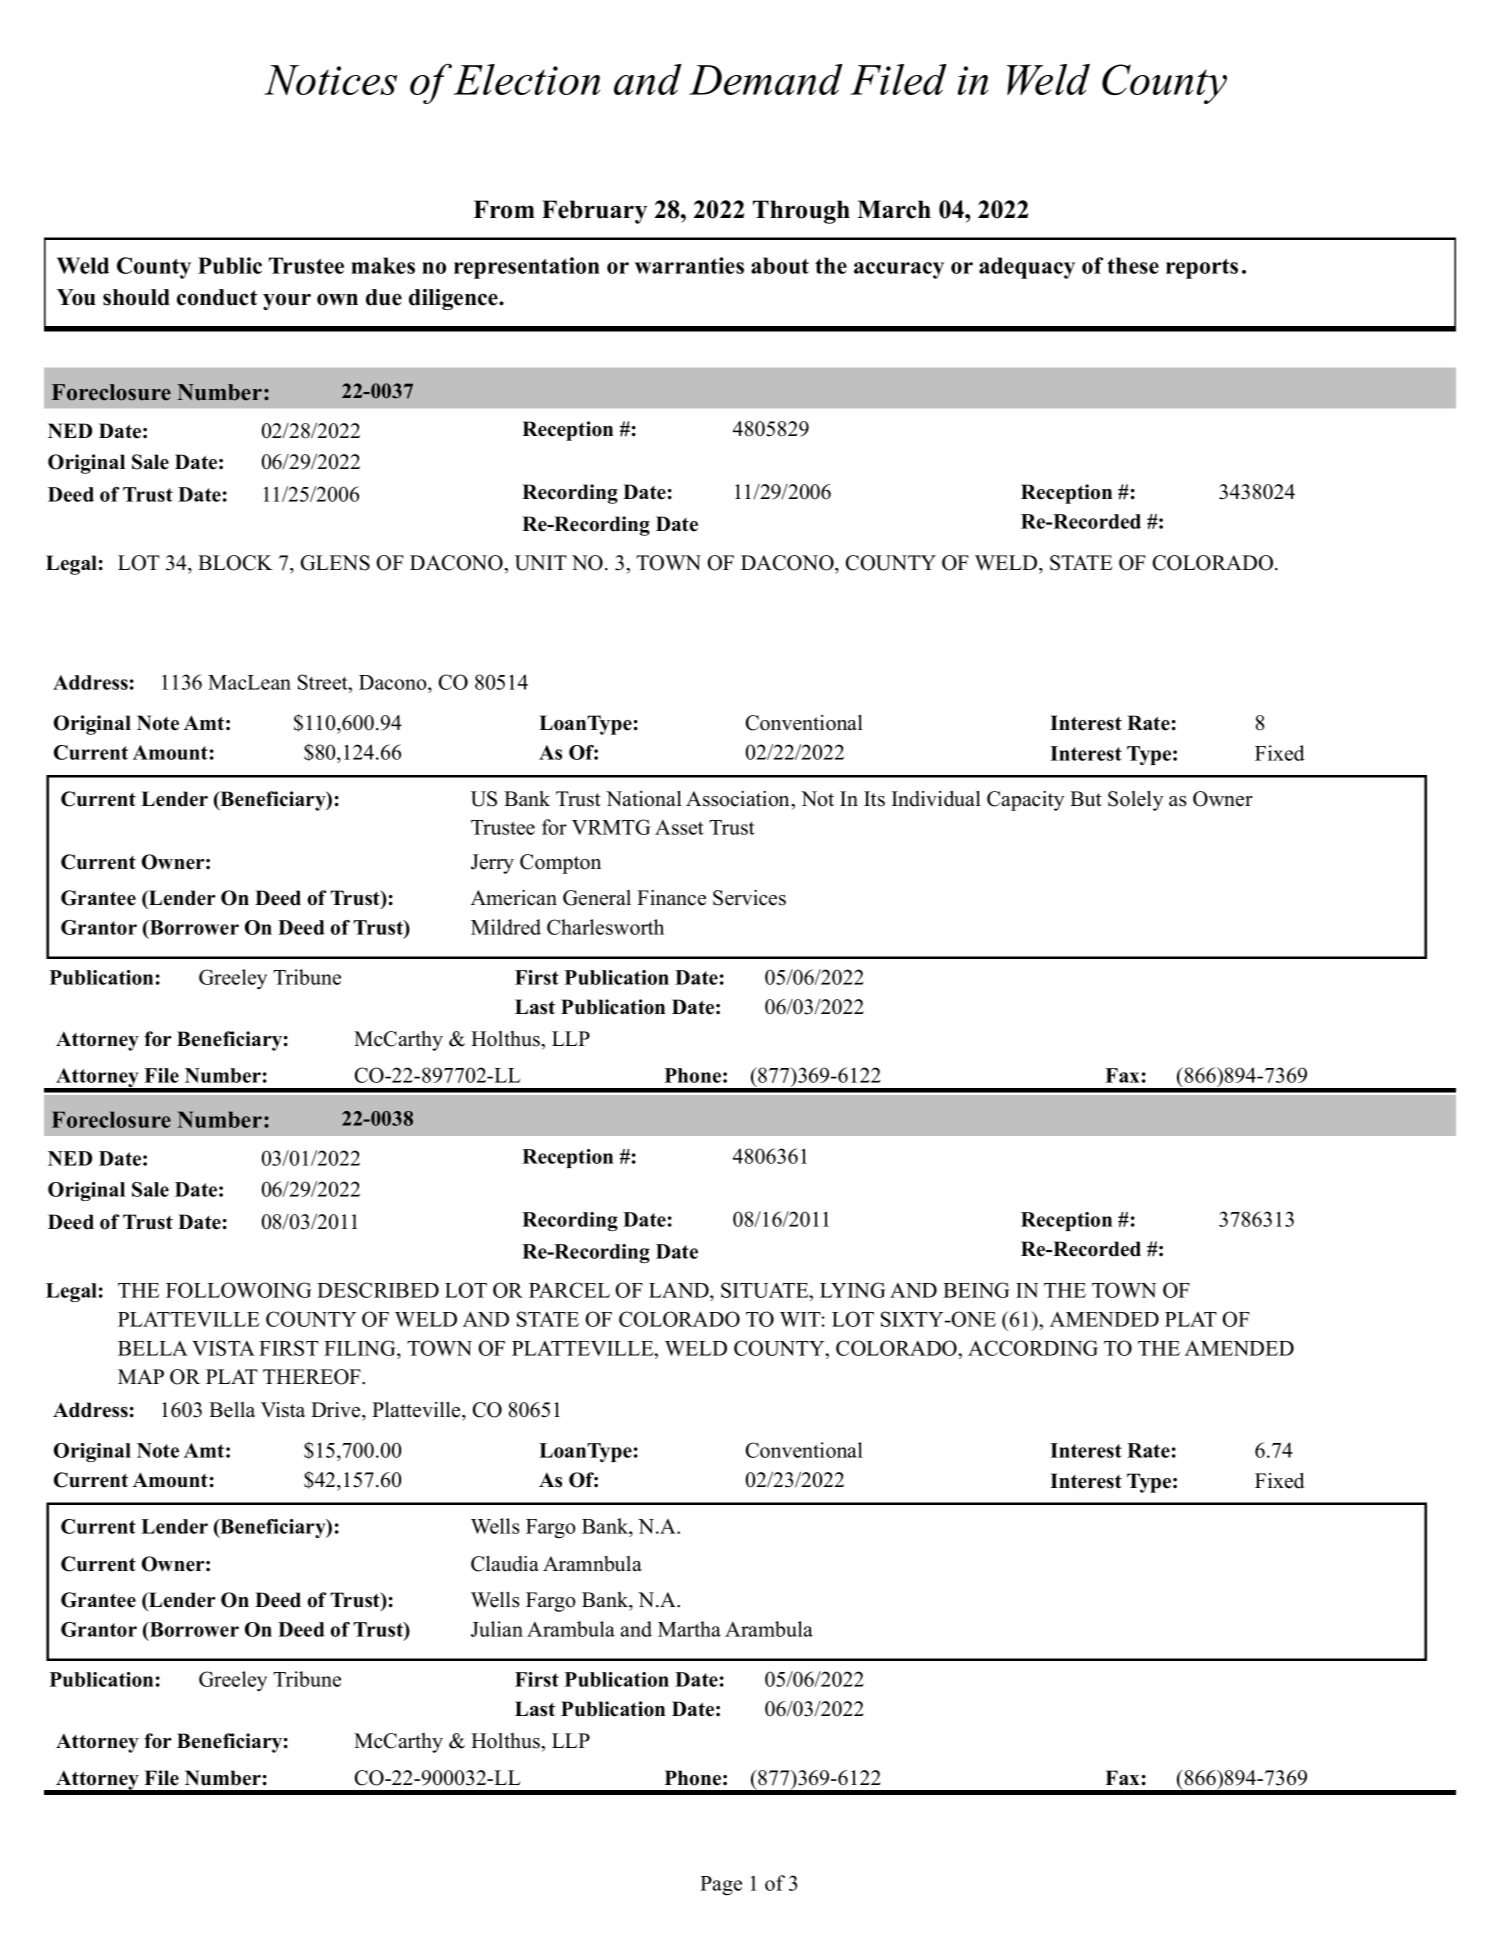  I want to click on LAND, so click(680, 1290).
